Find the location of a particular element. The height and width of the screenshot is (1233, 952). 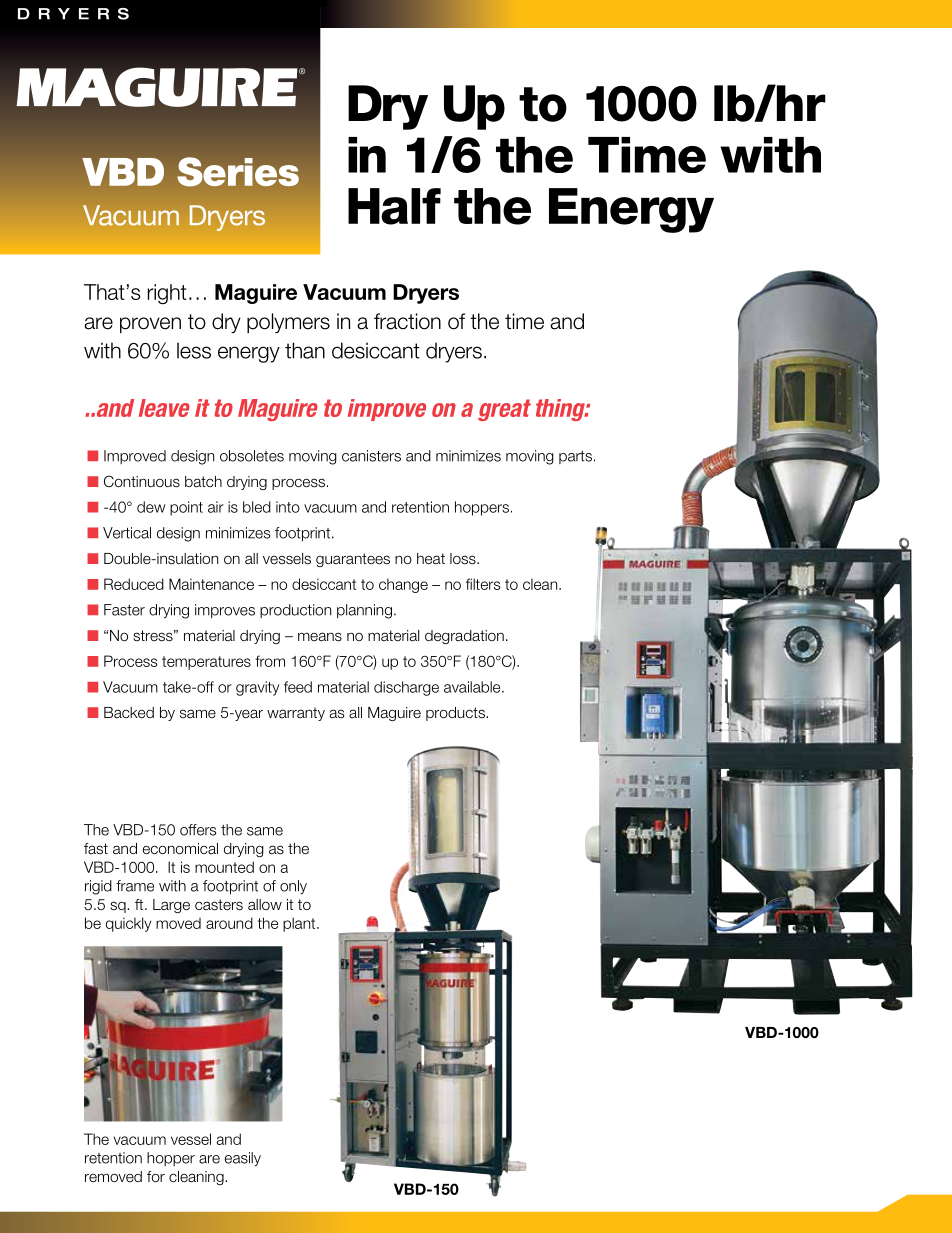

means is located at coordinates (320, 637).
